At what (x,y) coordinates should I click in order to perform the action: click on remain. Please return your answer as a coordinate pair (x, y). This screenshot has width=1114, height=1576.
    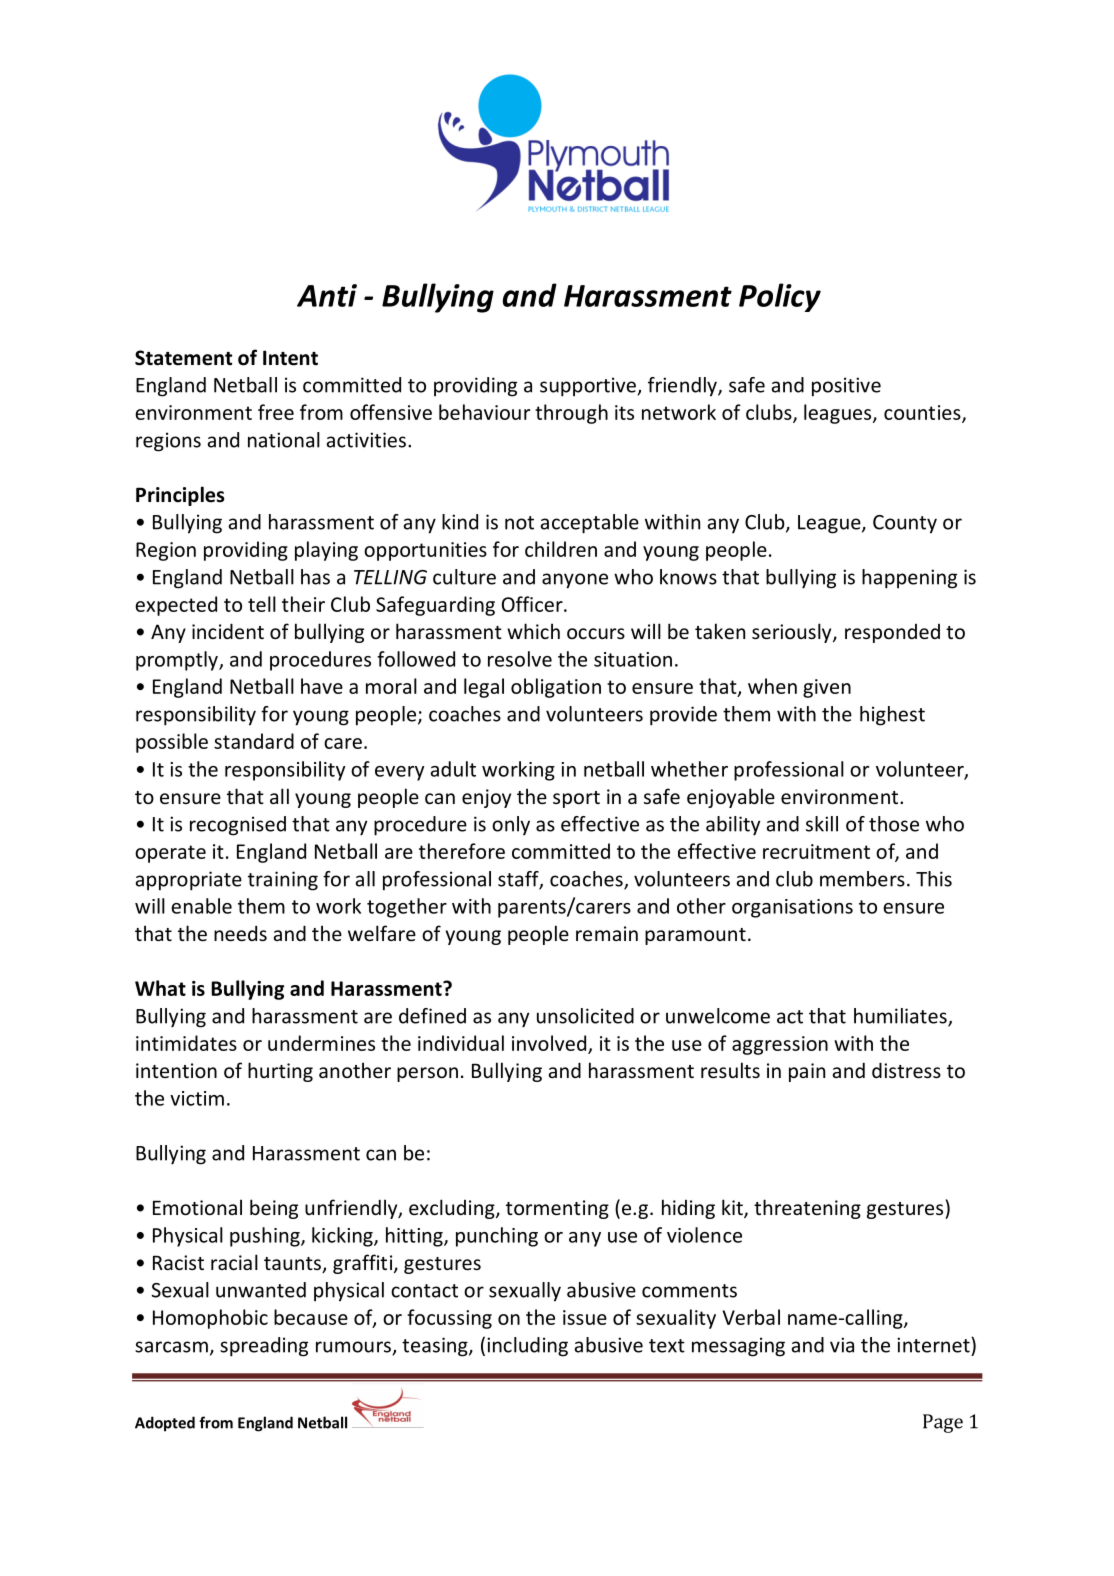
    Looking at the image, I should click on (607, 933).
